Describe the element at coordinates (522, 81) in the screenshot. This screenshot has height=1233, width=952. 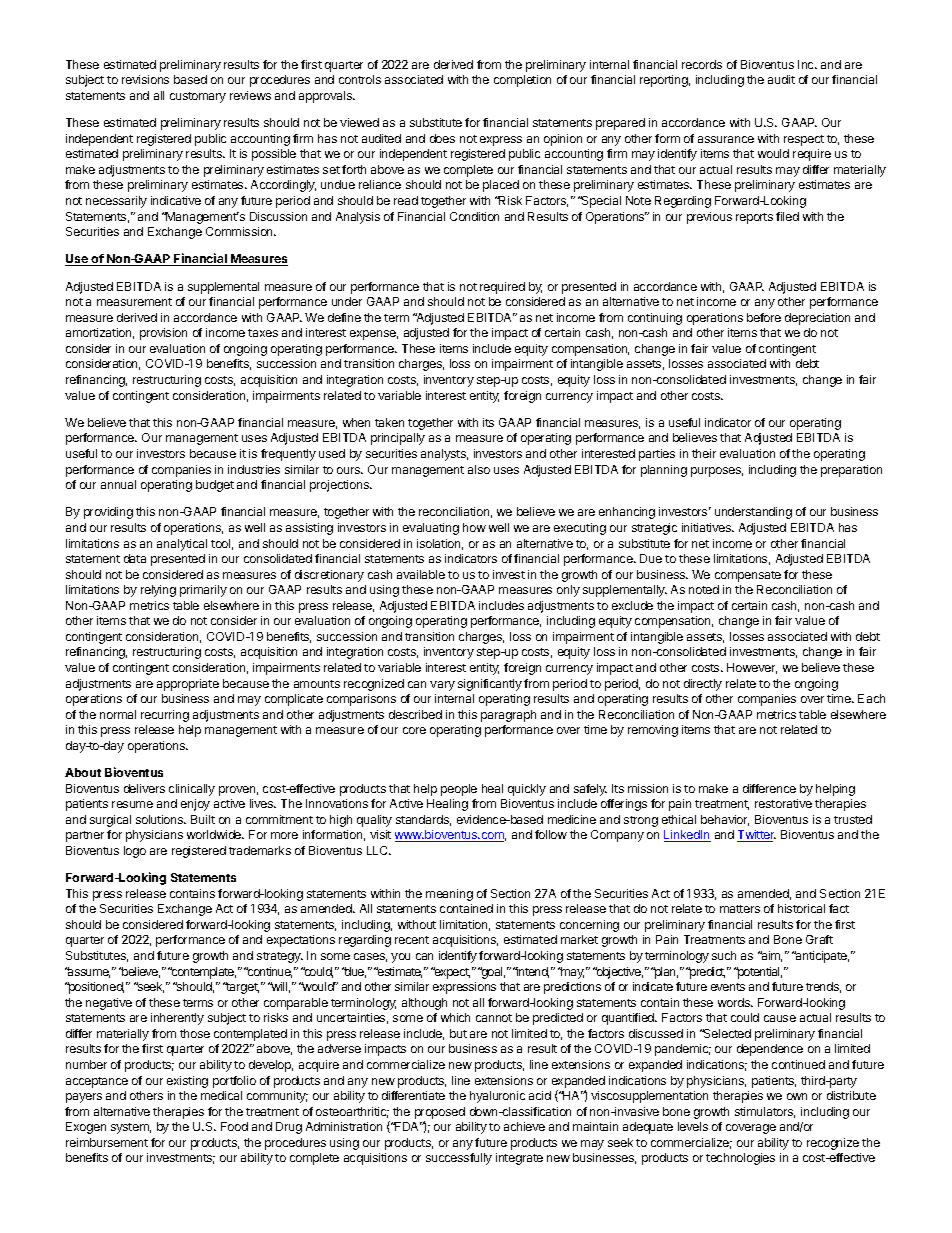
I see `completion` at that location.
